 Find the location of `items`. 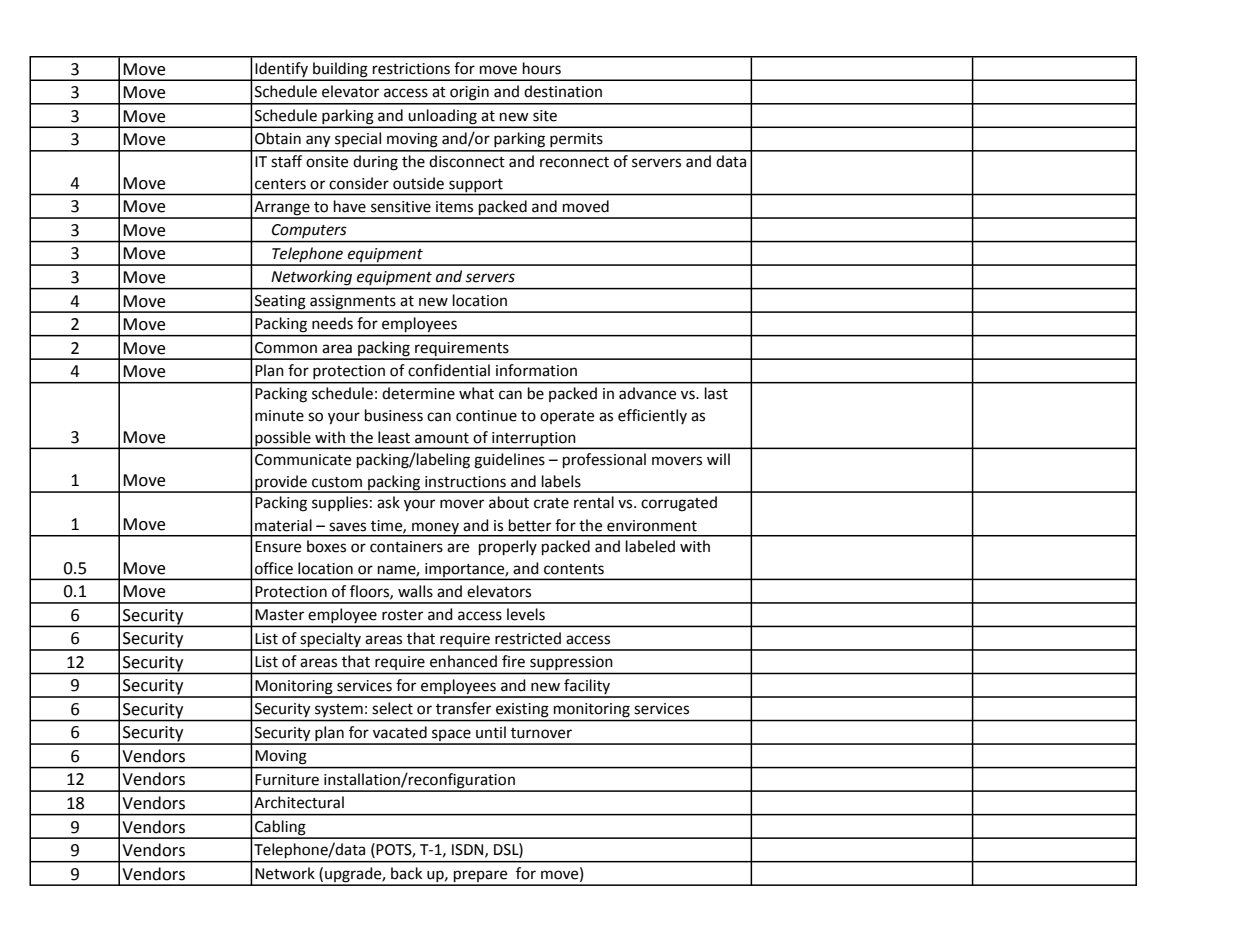

items is located at coordinates (454, 207).
